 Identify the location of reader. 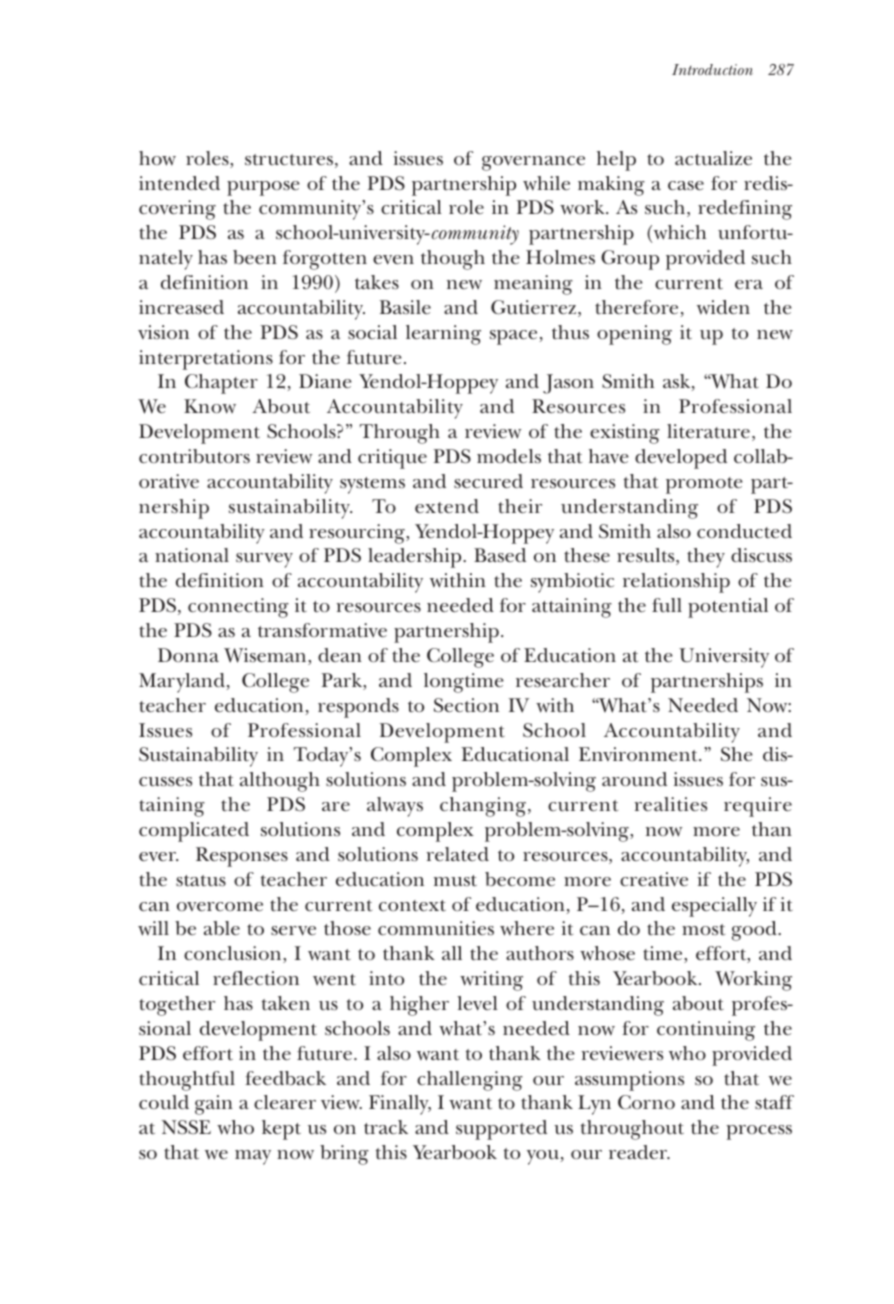
(639, 1152).
